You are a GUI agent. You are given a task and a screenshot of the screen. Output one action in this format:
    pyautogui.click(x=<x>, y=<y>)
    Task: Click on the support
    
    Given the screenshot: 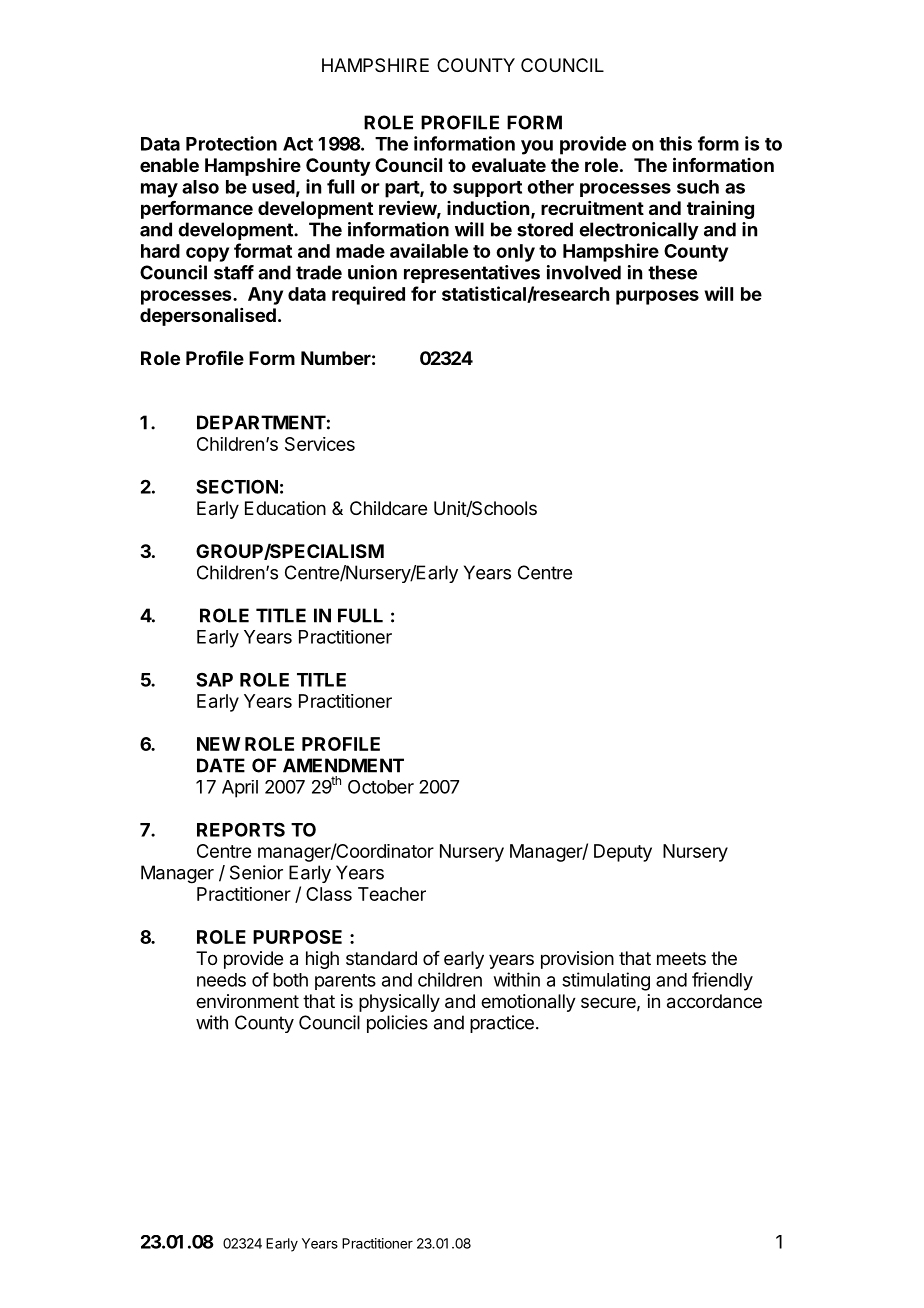 What is the action you would take?
    pyautogui.click(x=487, y=189)
